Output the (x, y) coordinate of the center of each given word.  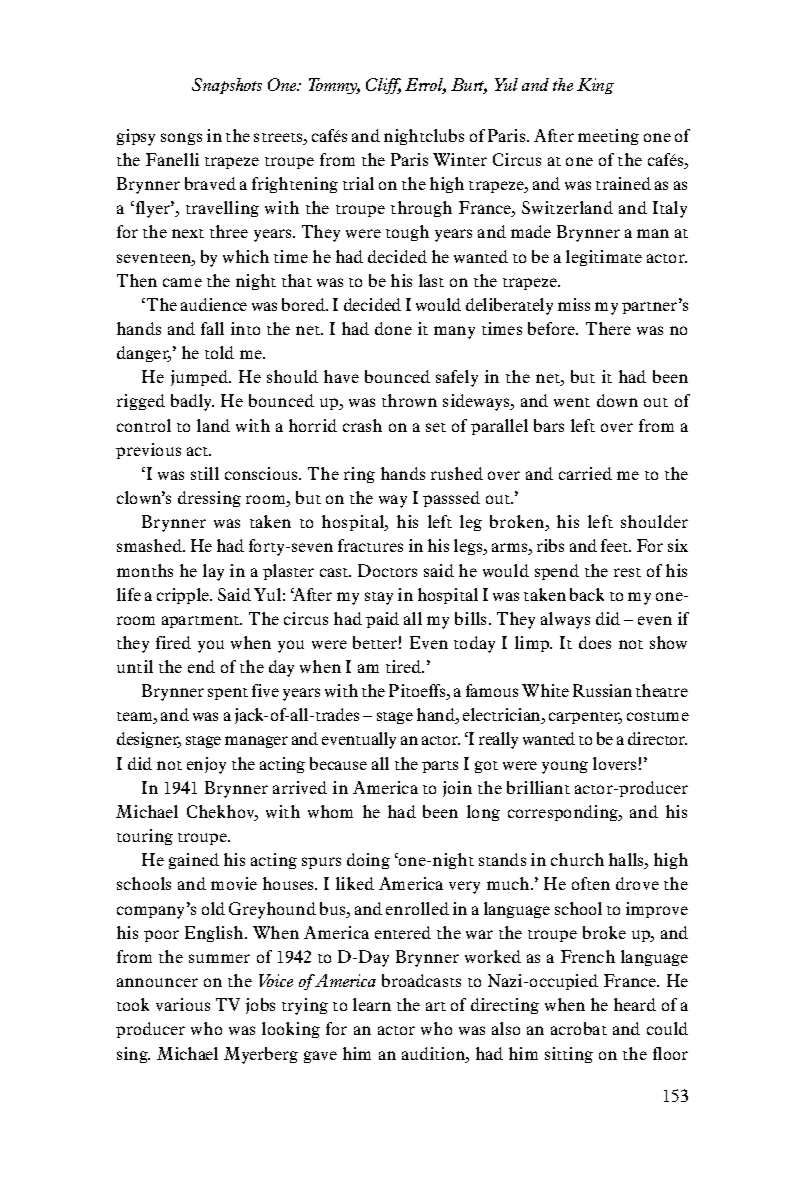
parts (440, 767)
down (617, 400)
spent (228, 694)
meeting (608, 137)
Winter (460, 159)
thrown (409, 400)
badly (192, 402)
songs (181, 139)
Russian (602, 690)
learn (372, 1004)
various (183, 1004)
